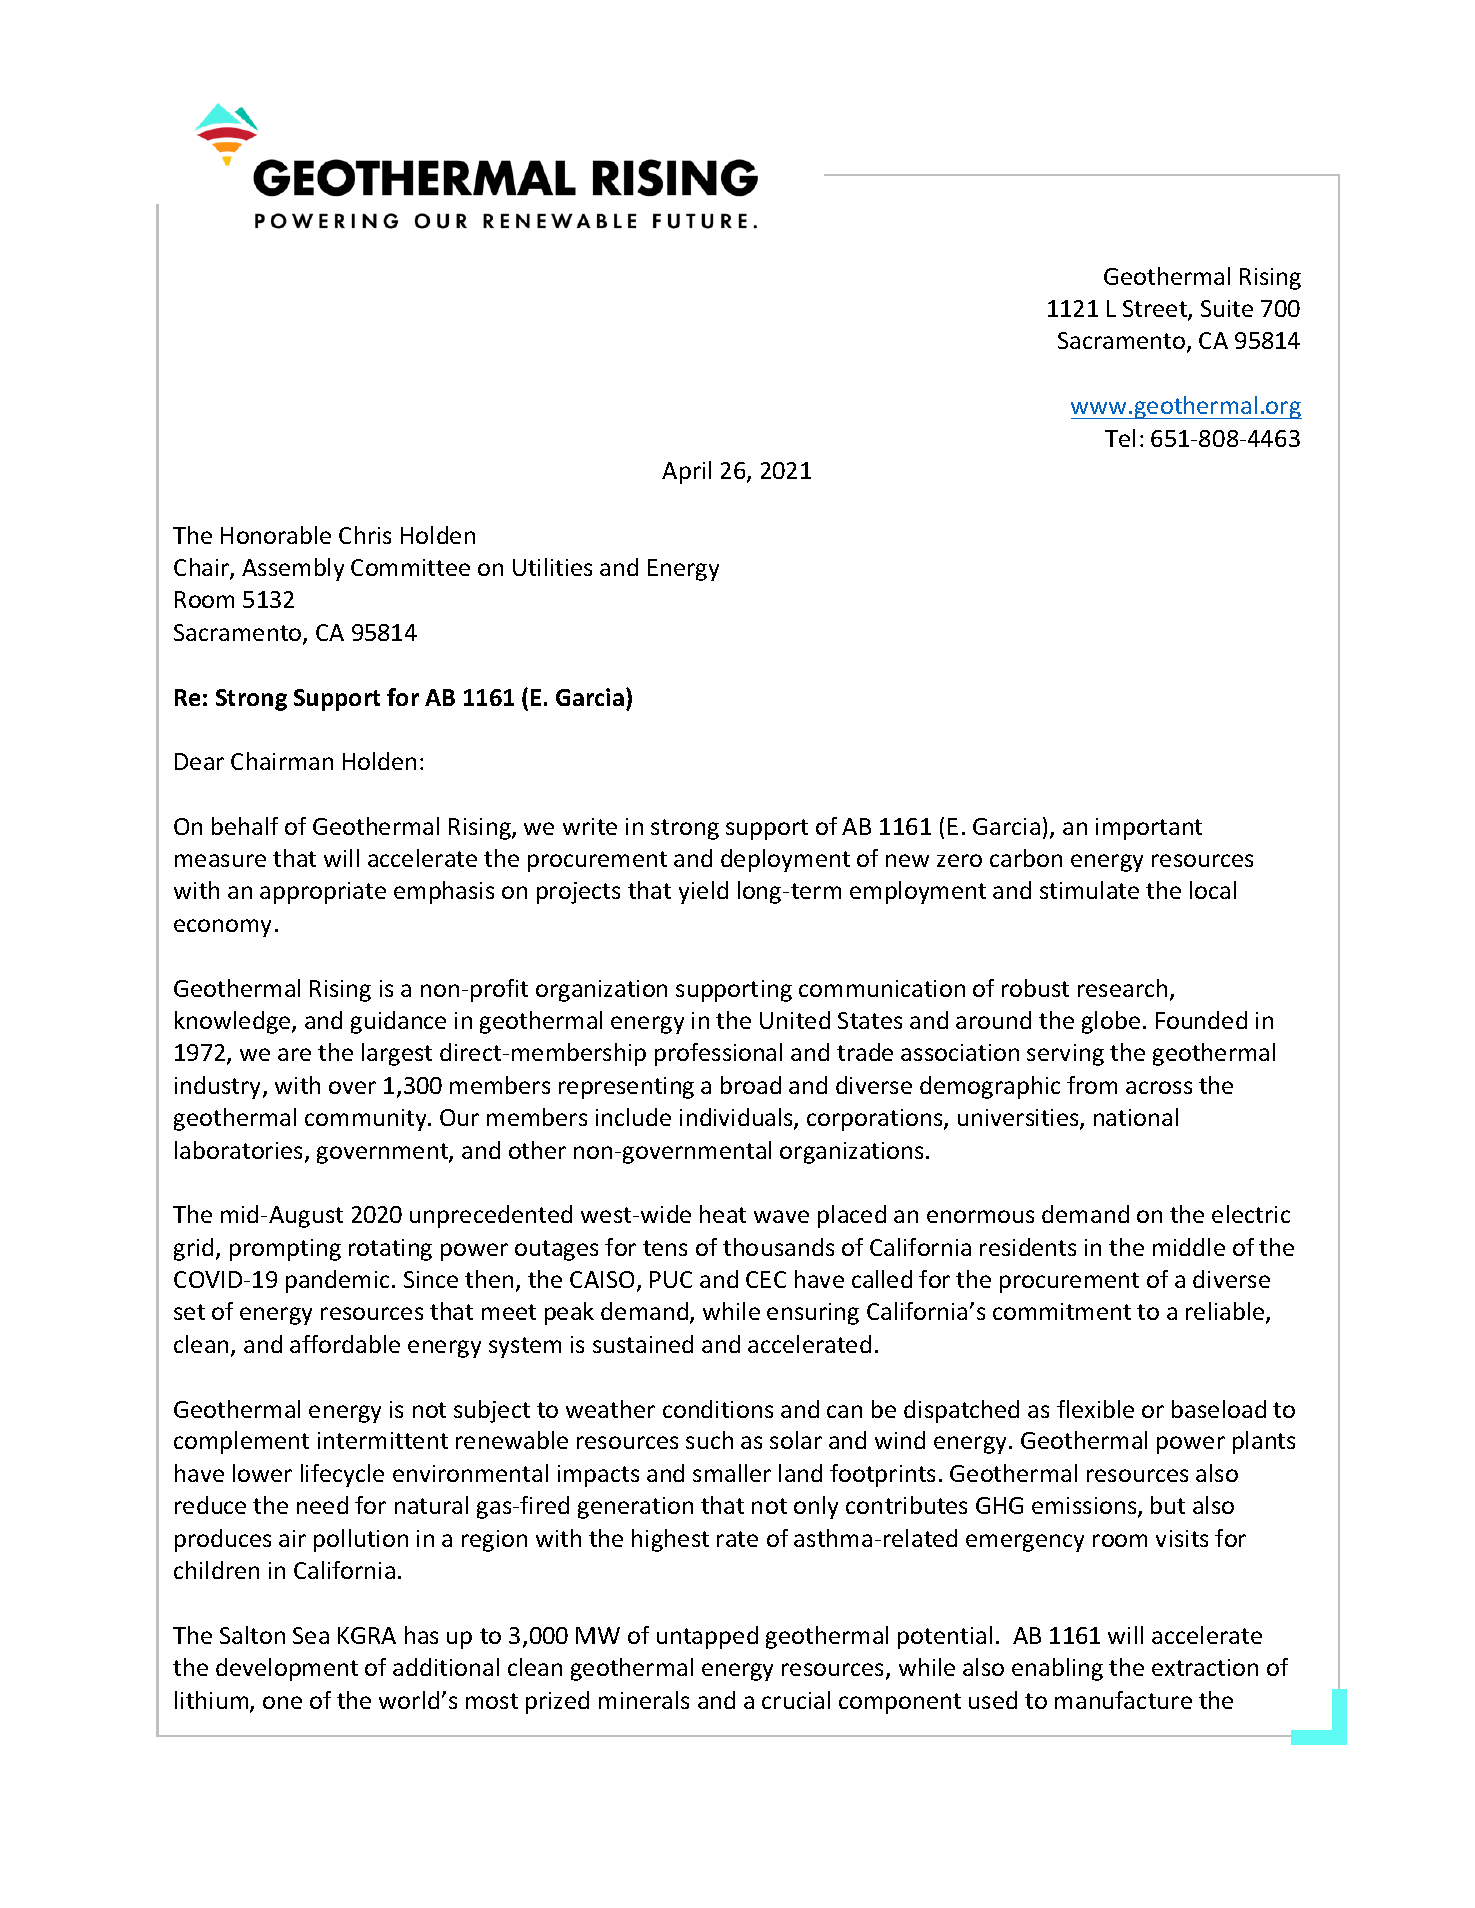 This screenshot has height=1908, width=1475. What do you see at coordinates (287, 1669) in the screenshot?
I see `development` at bounding box center [287, 1669].
